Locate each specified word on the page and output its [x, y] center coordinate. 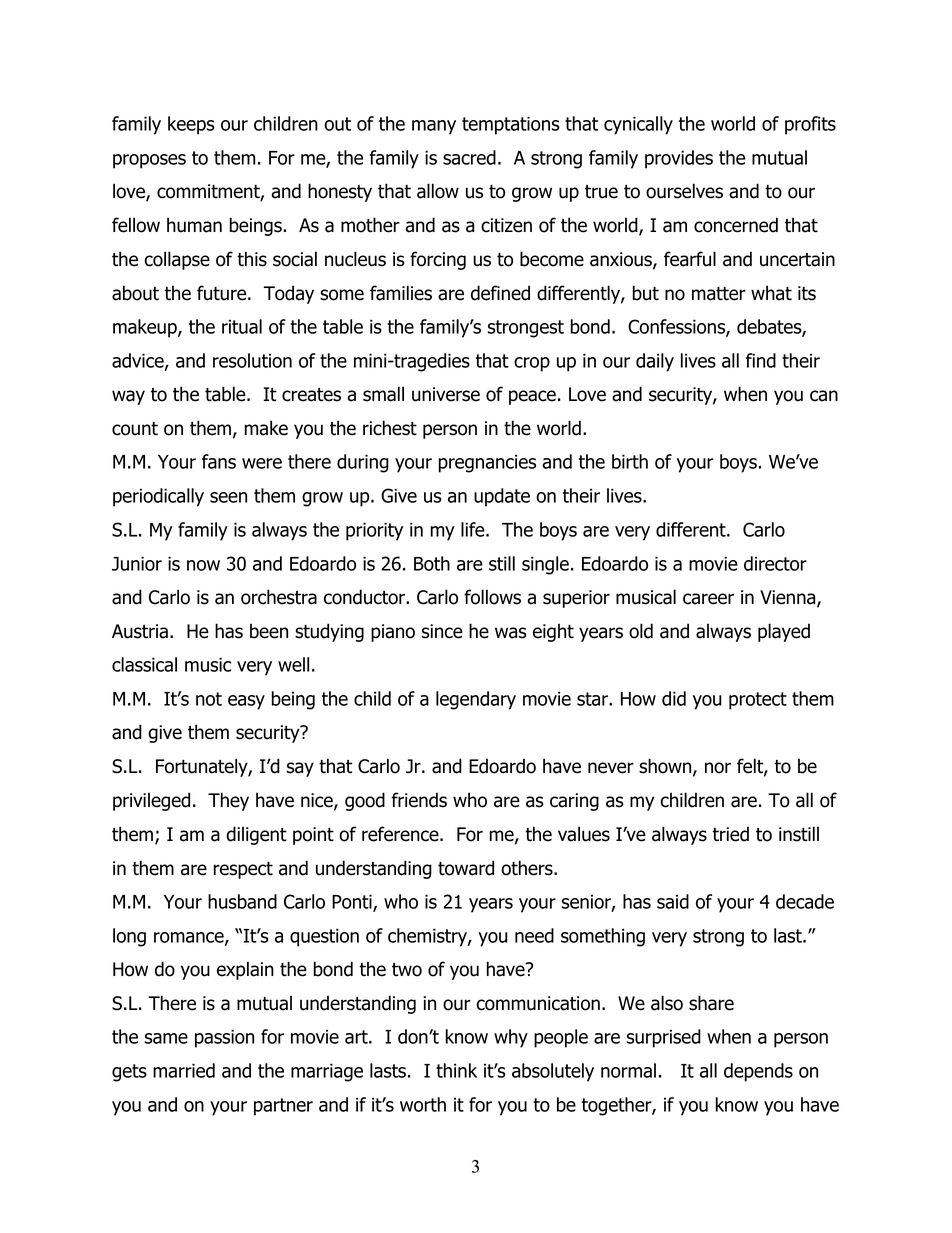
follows [492, 597]
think [456, 1070]
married [184, 1070]
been [269, 631]
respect [243, 870]
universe [446, 394]
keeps [191, 125]
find [761, 360]
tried [730, 834]
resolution [252, 360]
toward [466, 868]
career [708, 599]
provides [679, 159]
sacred [469, 157]
